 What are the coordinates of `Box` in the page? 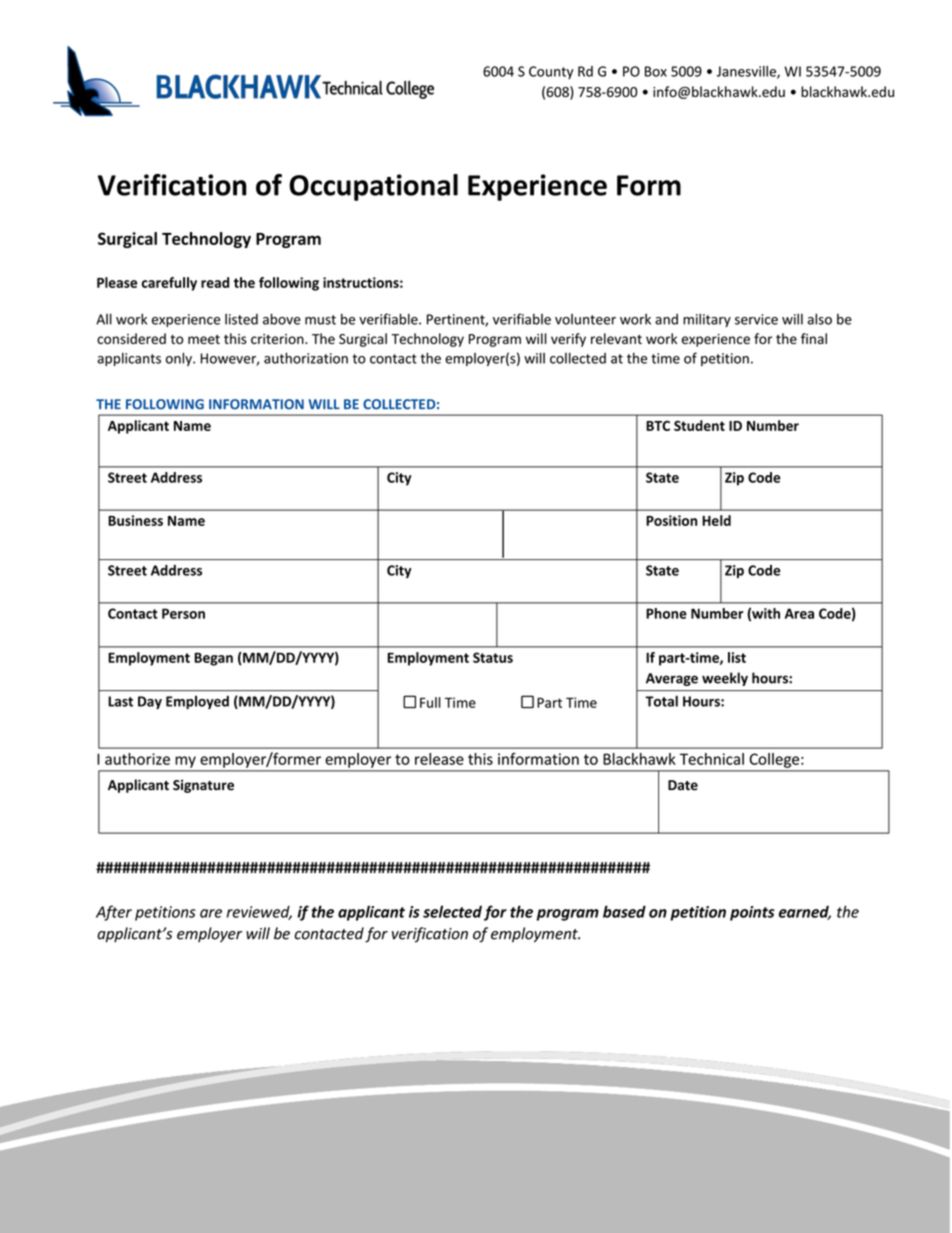 It's located at (656, 71).
